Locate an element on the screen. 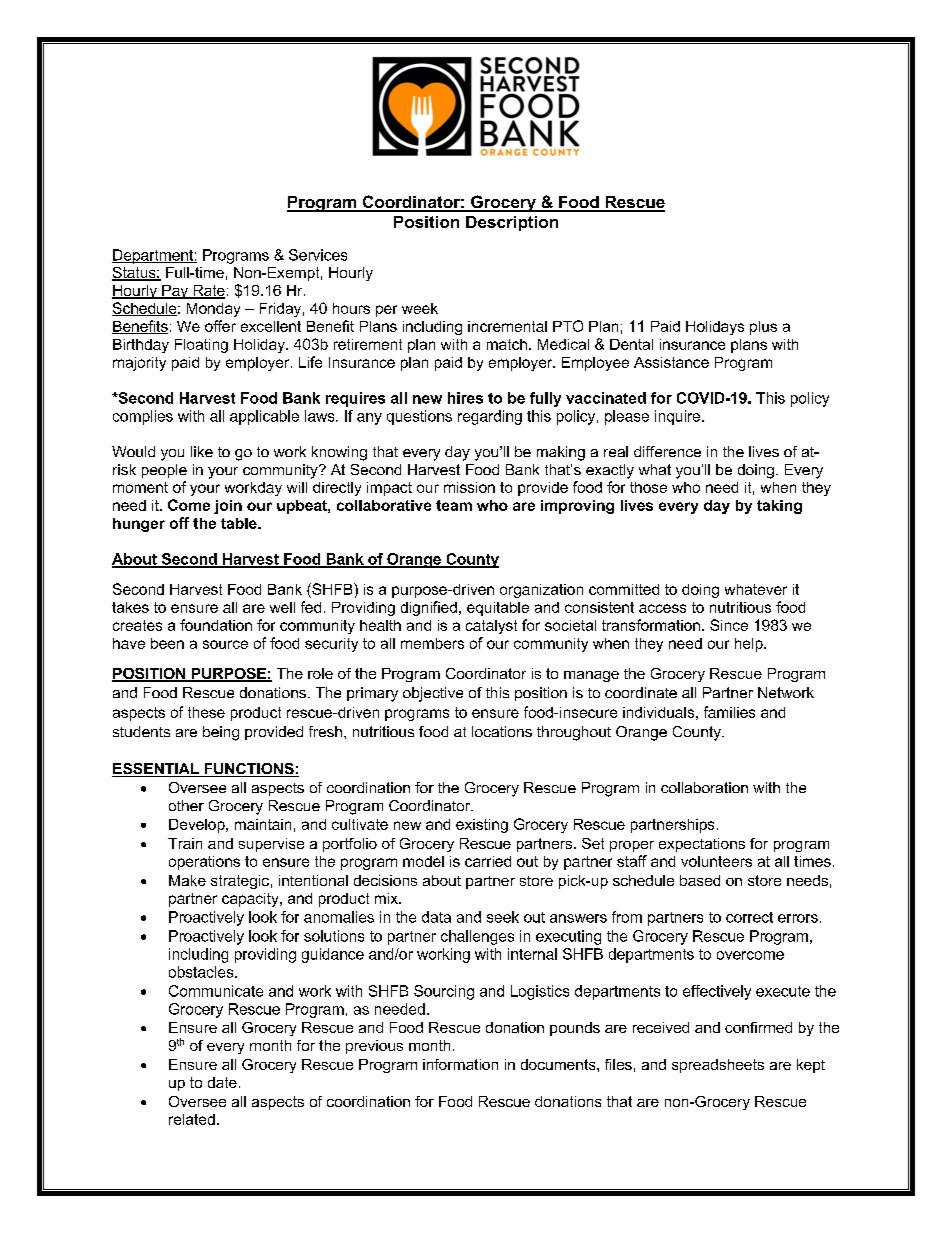  information is located at coordinates (460, 1064).
